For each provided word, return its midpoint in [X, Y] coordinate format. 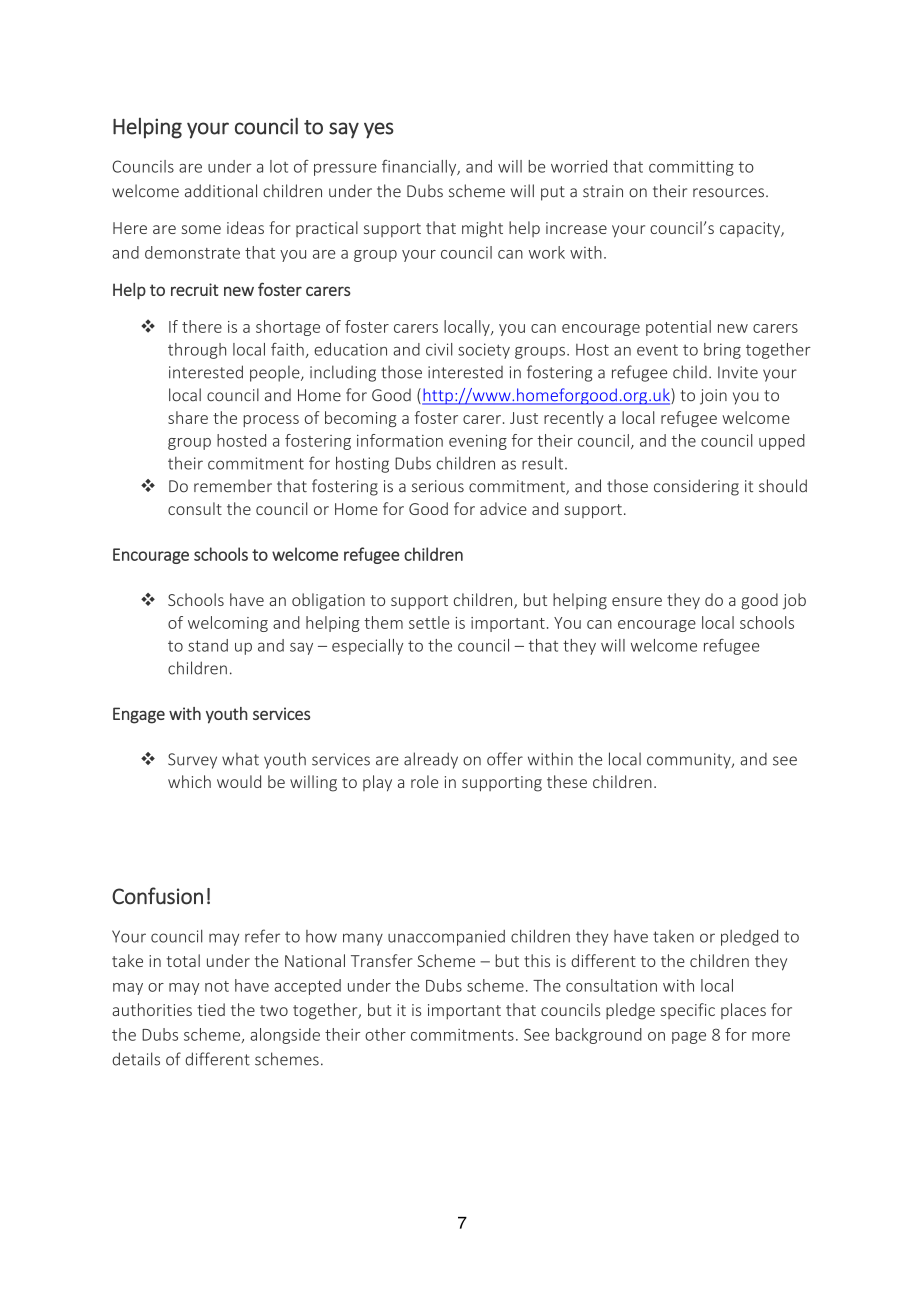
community [690, 761]
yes [379, 130]
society [484, 351]
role [424, 781]
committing [691, 168]
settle [429, 622]
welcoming [228, 624]
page [689, 1038]
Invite [738, 372]
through [197, 351]
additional [221, 191]
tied [211, 1009]
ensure [637, 601]
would [239, 781]
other [385, 1034]
